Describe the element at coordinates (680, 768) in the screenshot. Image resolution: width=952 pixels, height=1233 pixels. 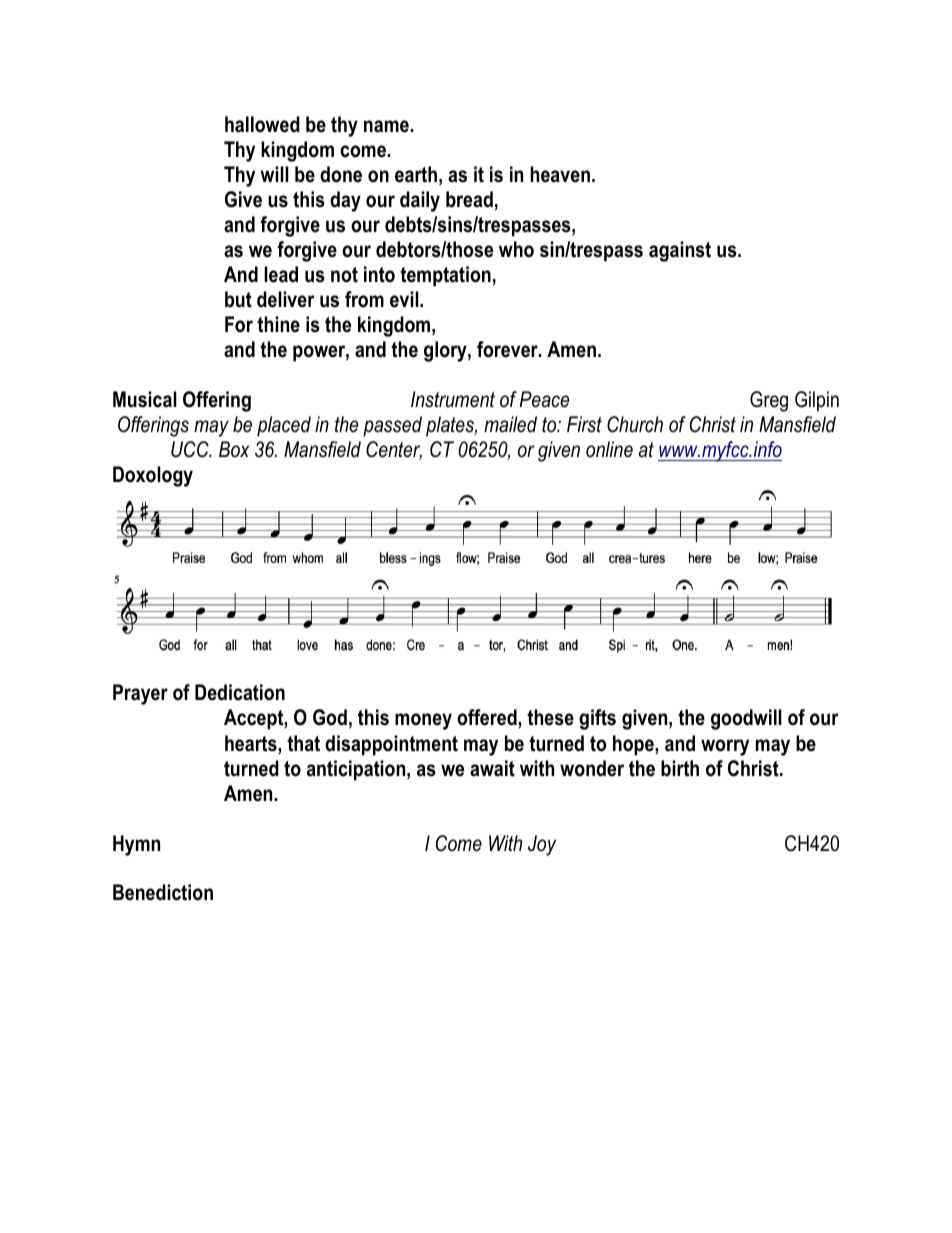
I see `birth` at that location.
